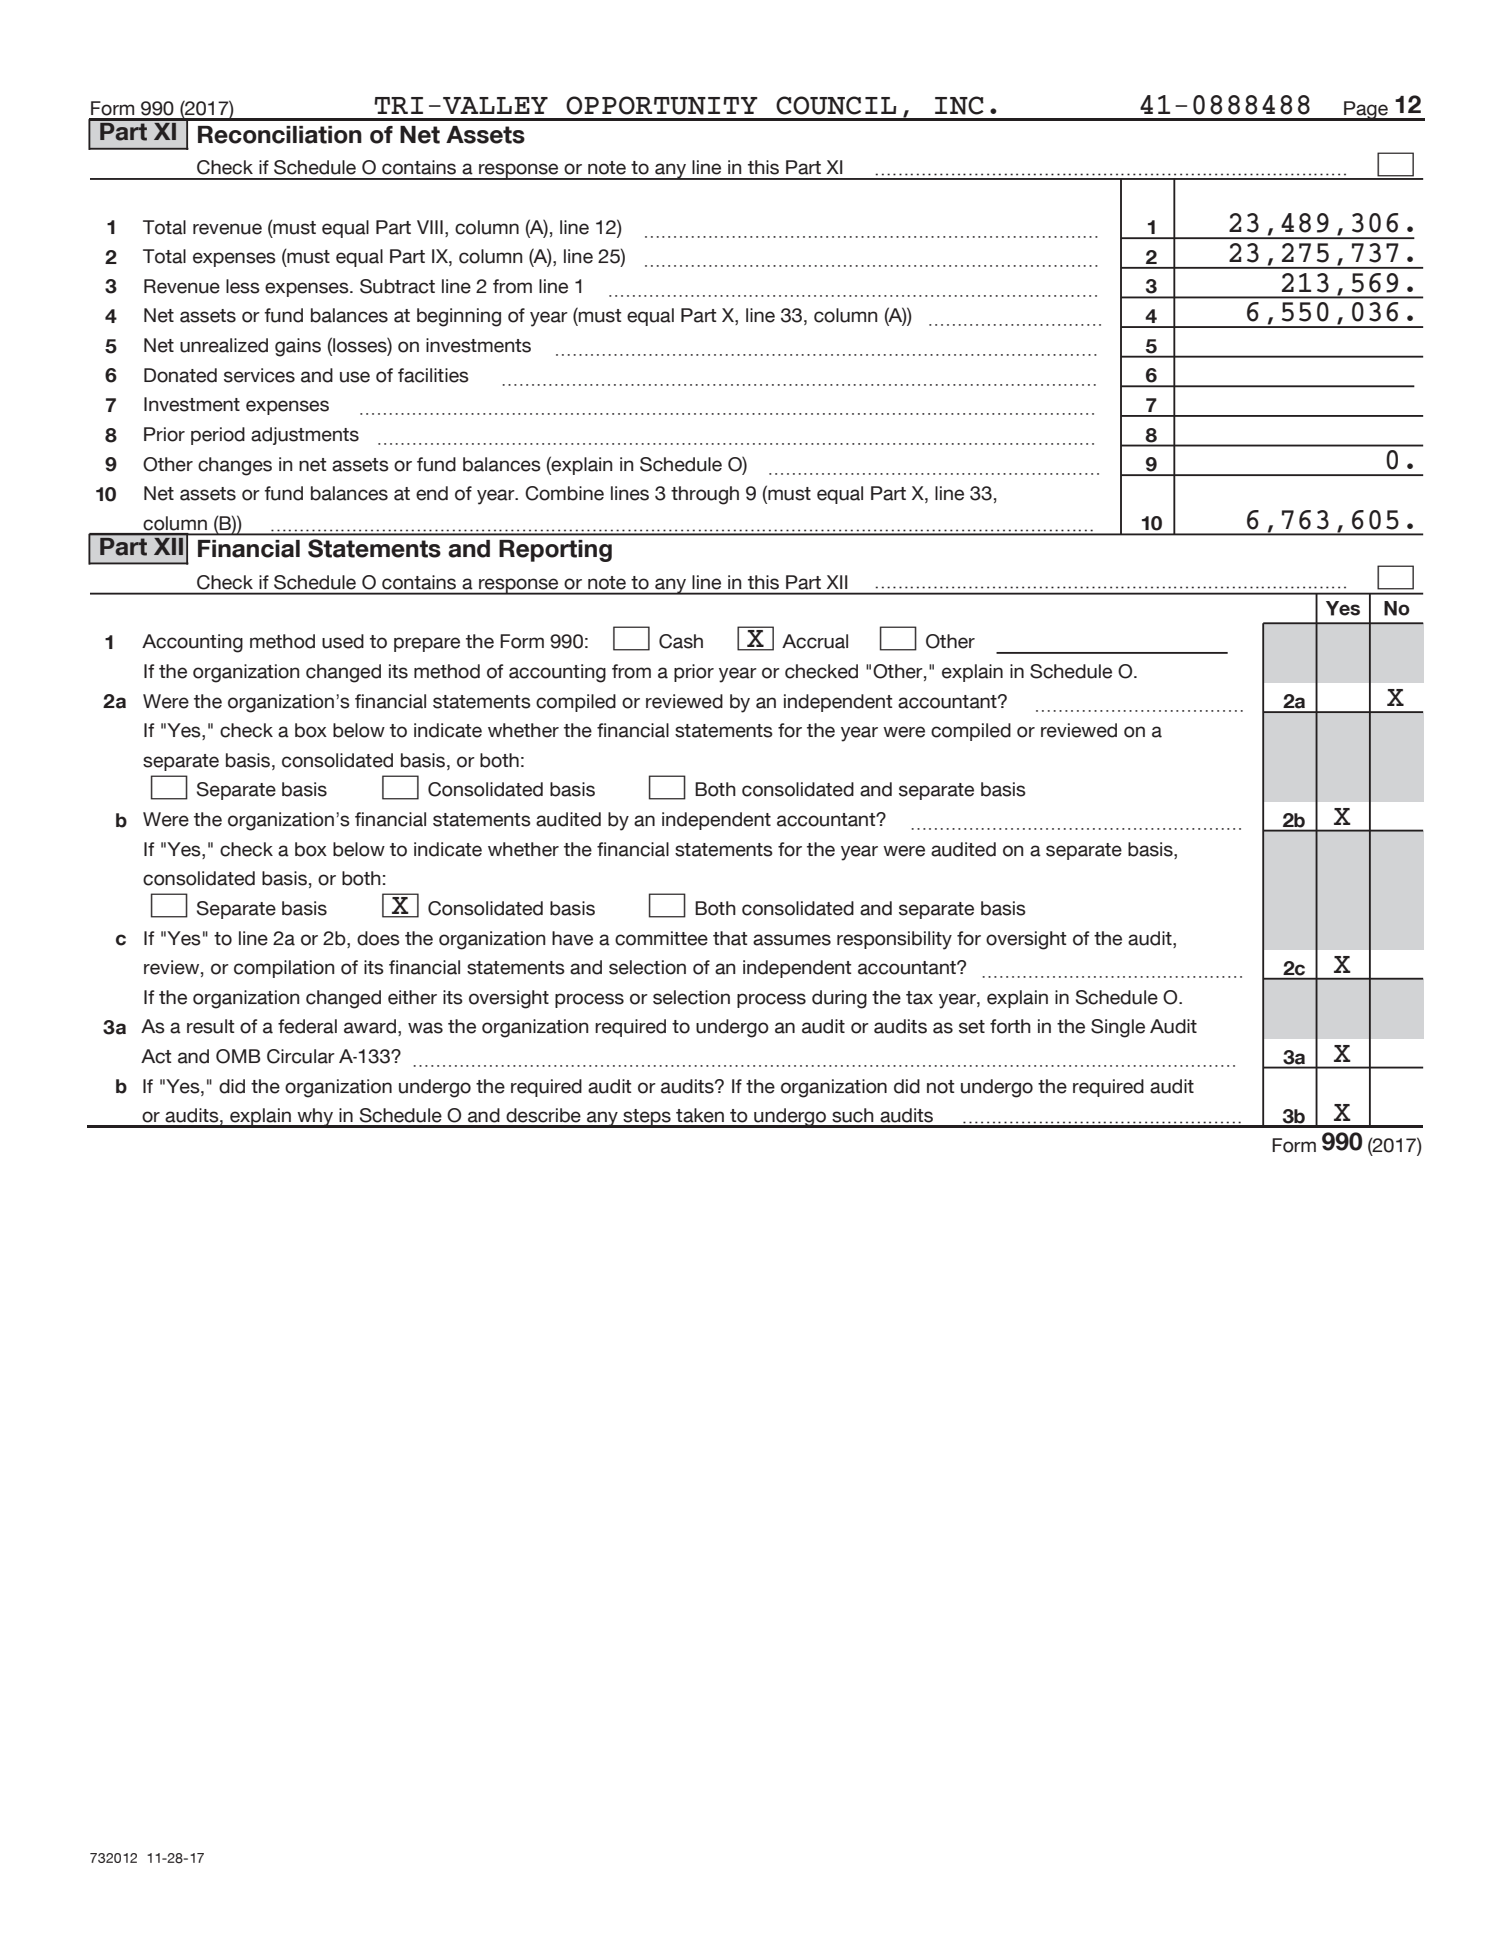  I want to click on why, so click(315, 1118).
